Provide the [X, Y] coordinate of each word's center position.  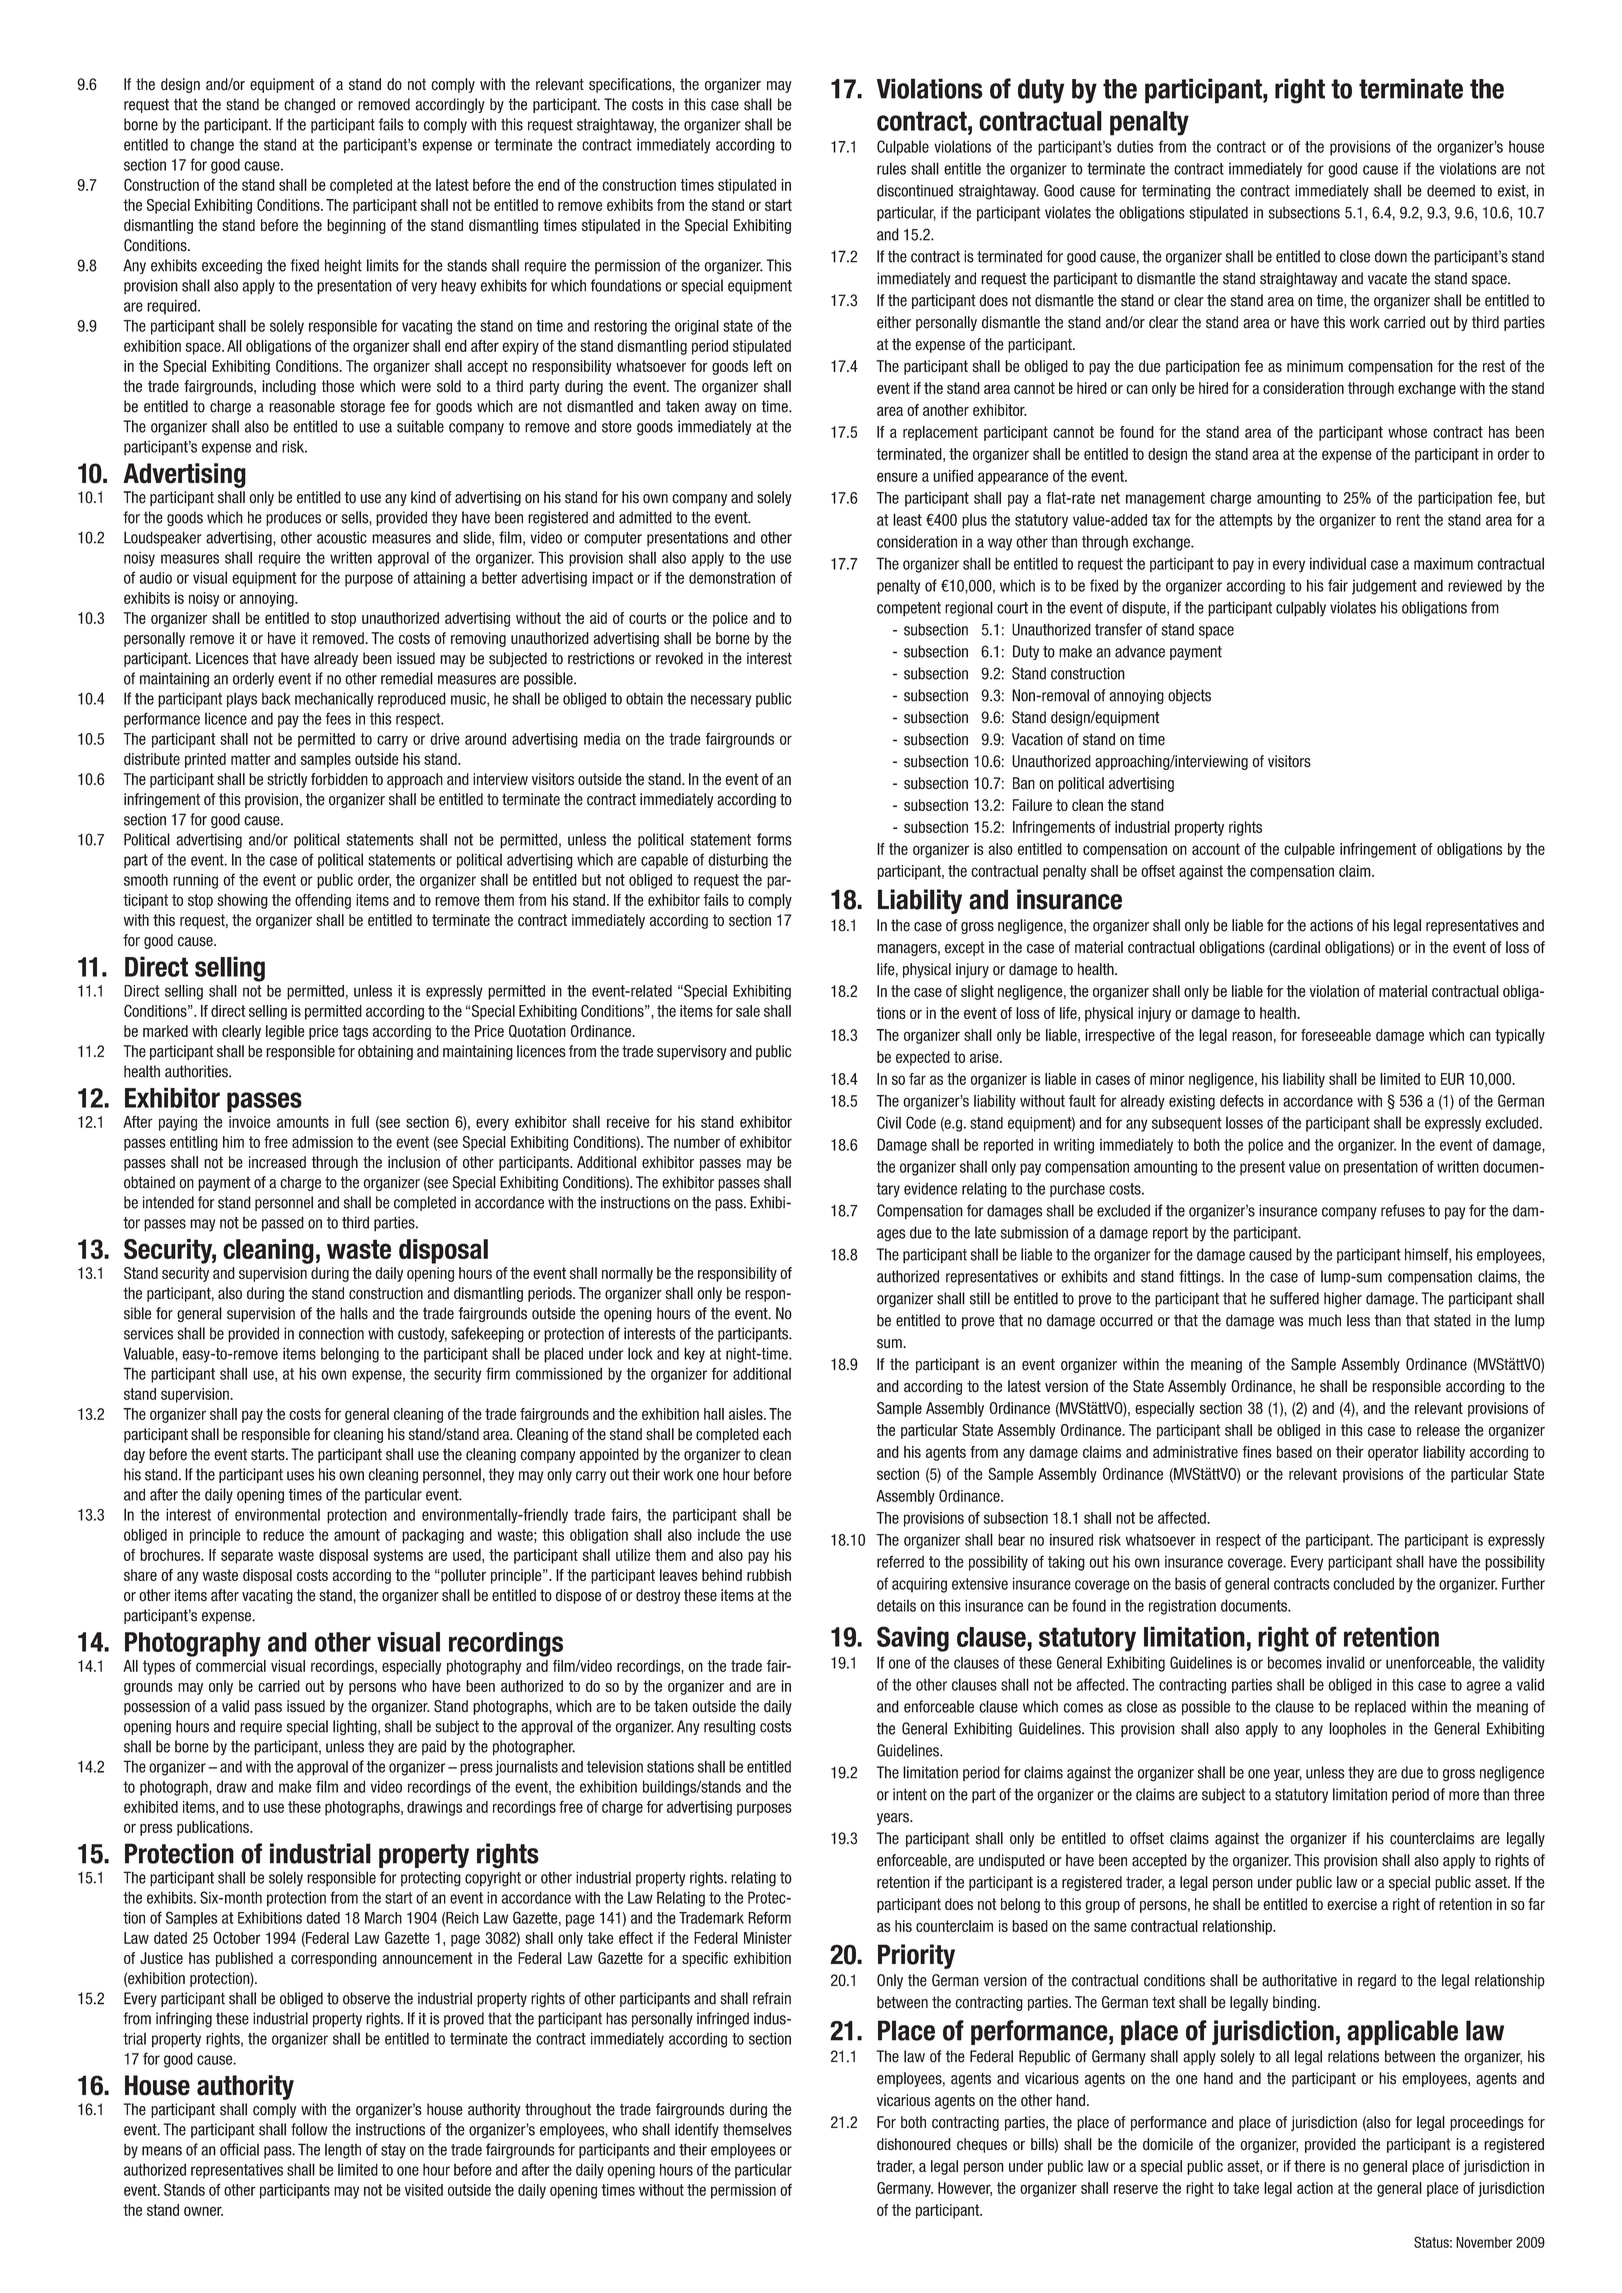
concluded [1363, 1583]
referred [900, 1561]
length [343, 2151]
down [1391, 256]
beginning [356, 226]
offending [323, 901]
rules [891, 168]
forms [774, 839]
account [1216, 849]
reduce [283, 1535]
